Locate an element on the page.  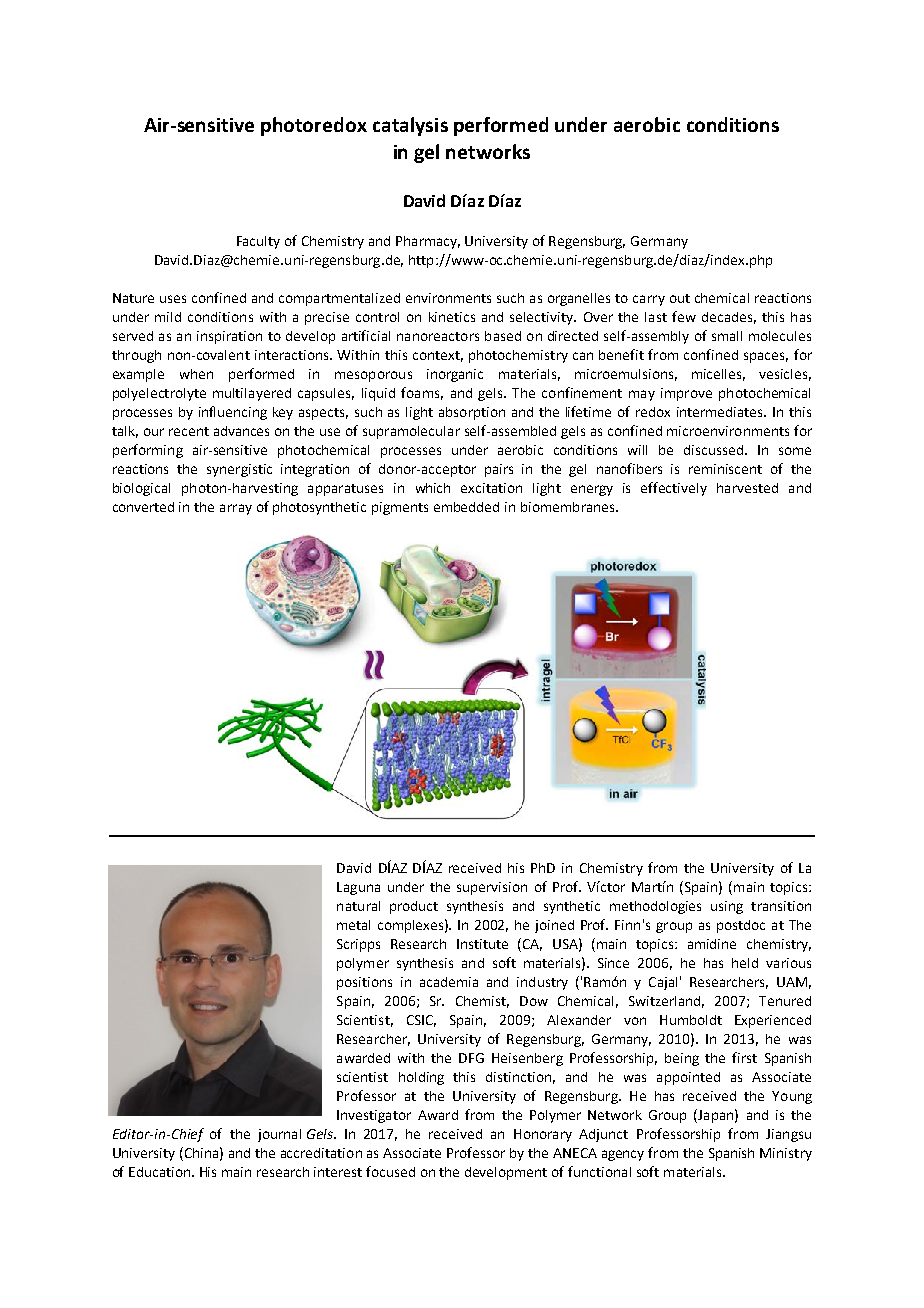
Ministry is located at coordinates (786, 1154).
